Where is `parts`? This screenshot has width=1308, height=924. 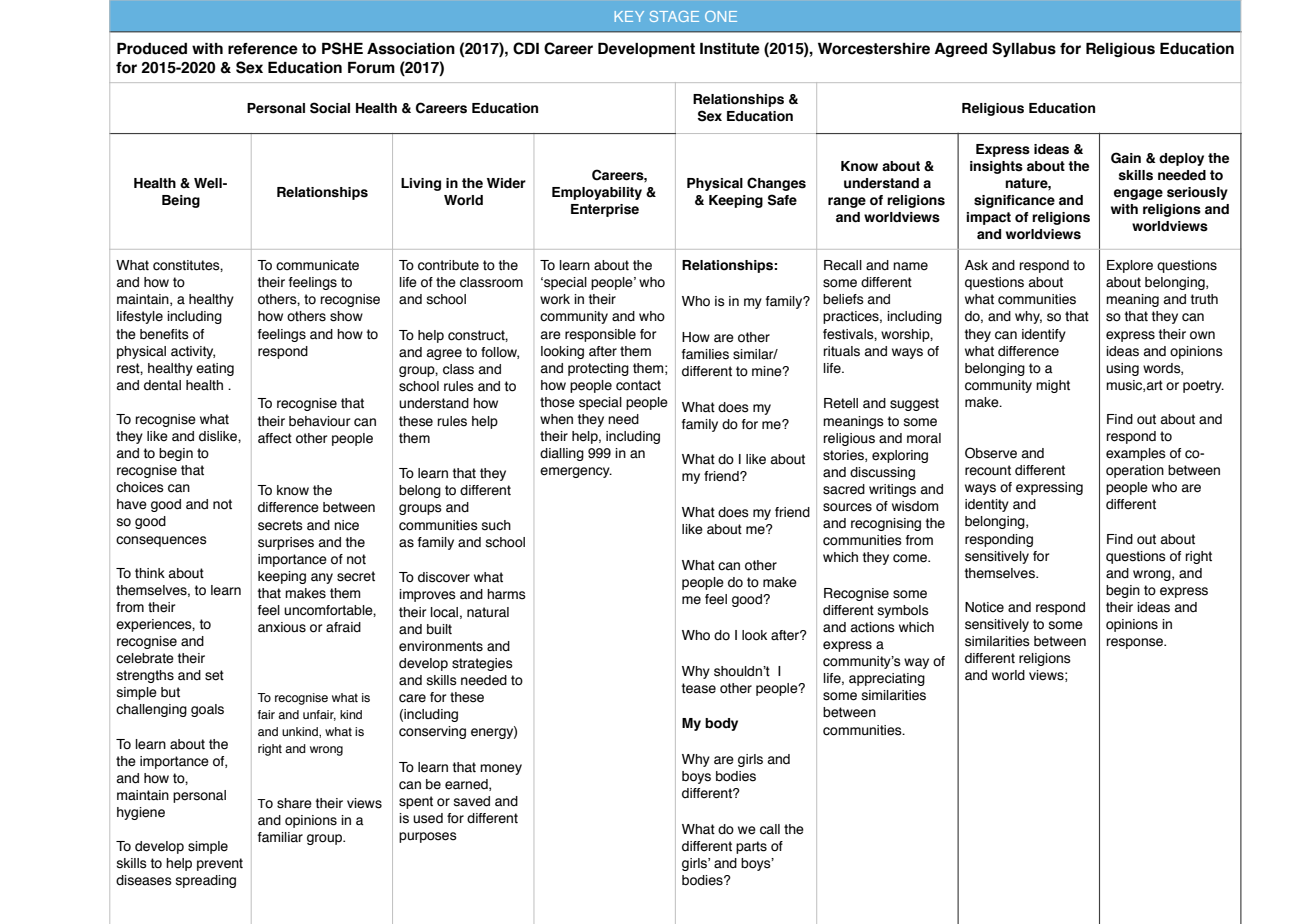 parts is located at coordinates (751, 847).
